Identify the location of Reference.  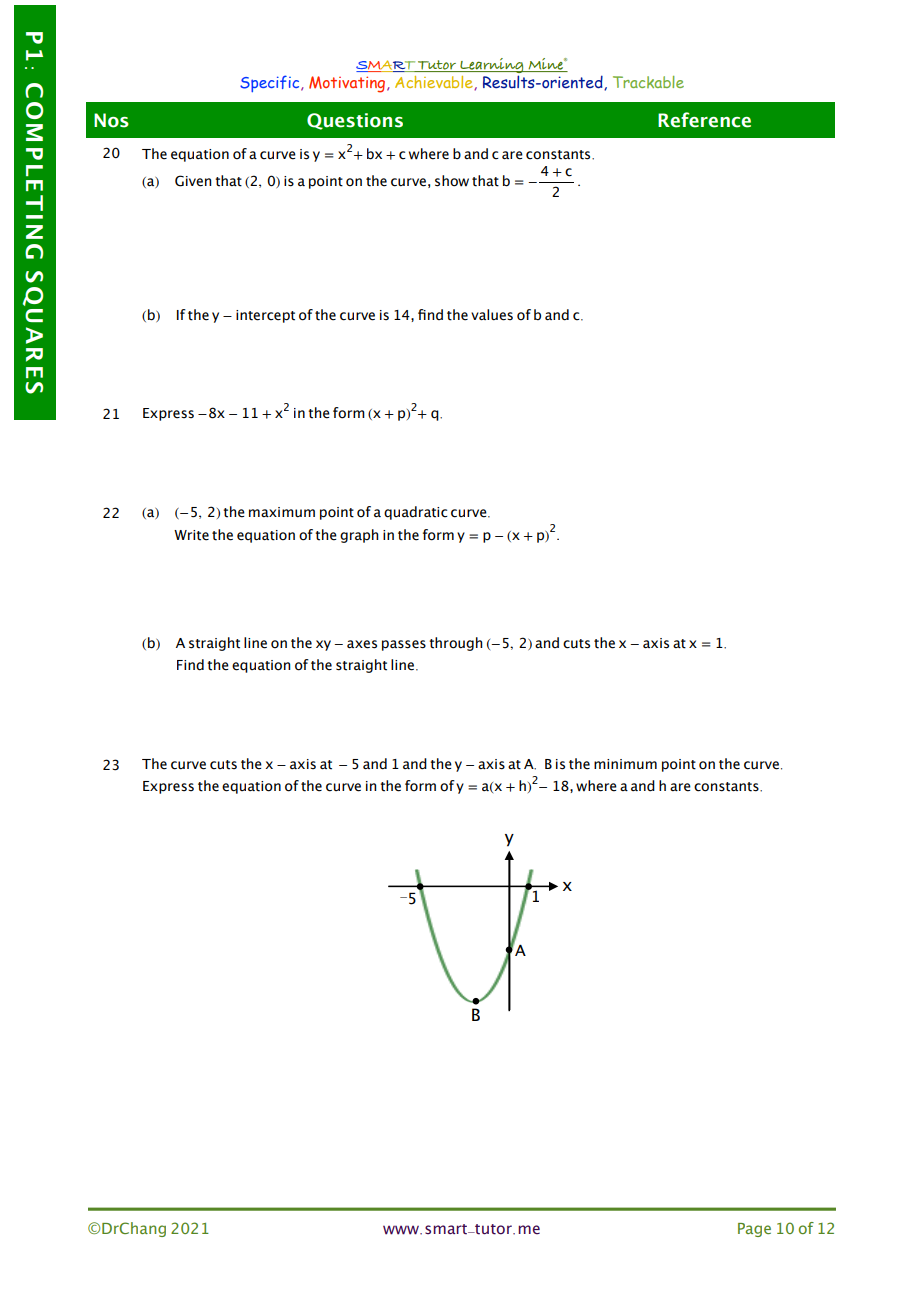
(704, 120).
